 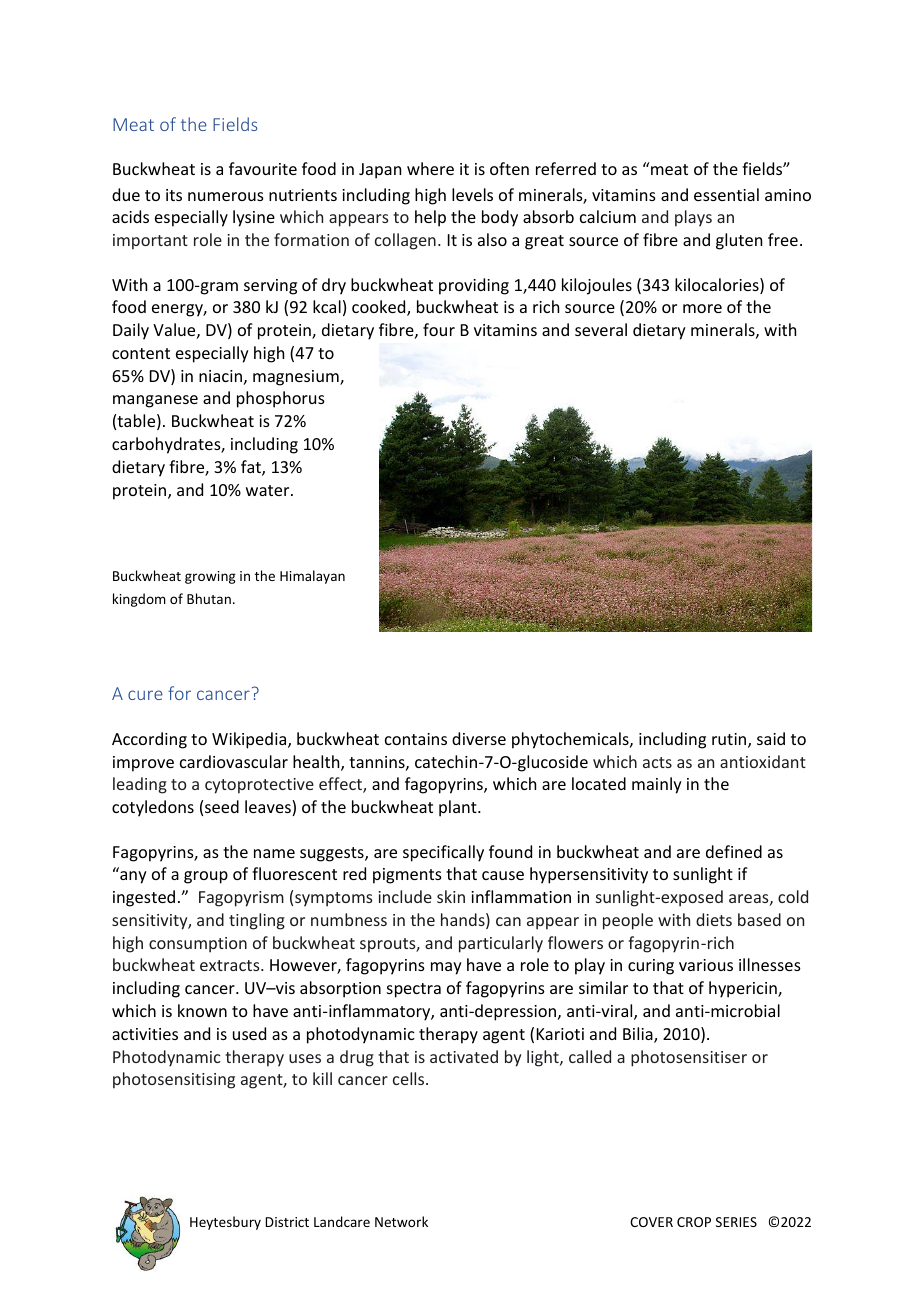 What do you see at coordinates (287, 1222) in the screenshot?
I see `District` at bounding box center [287, 1222].
